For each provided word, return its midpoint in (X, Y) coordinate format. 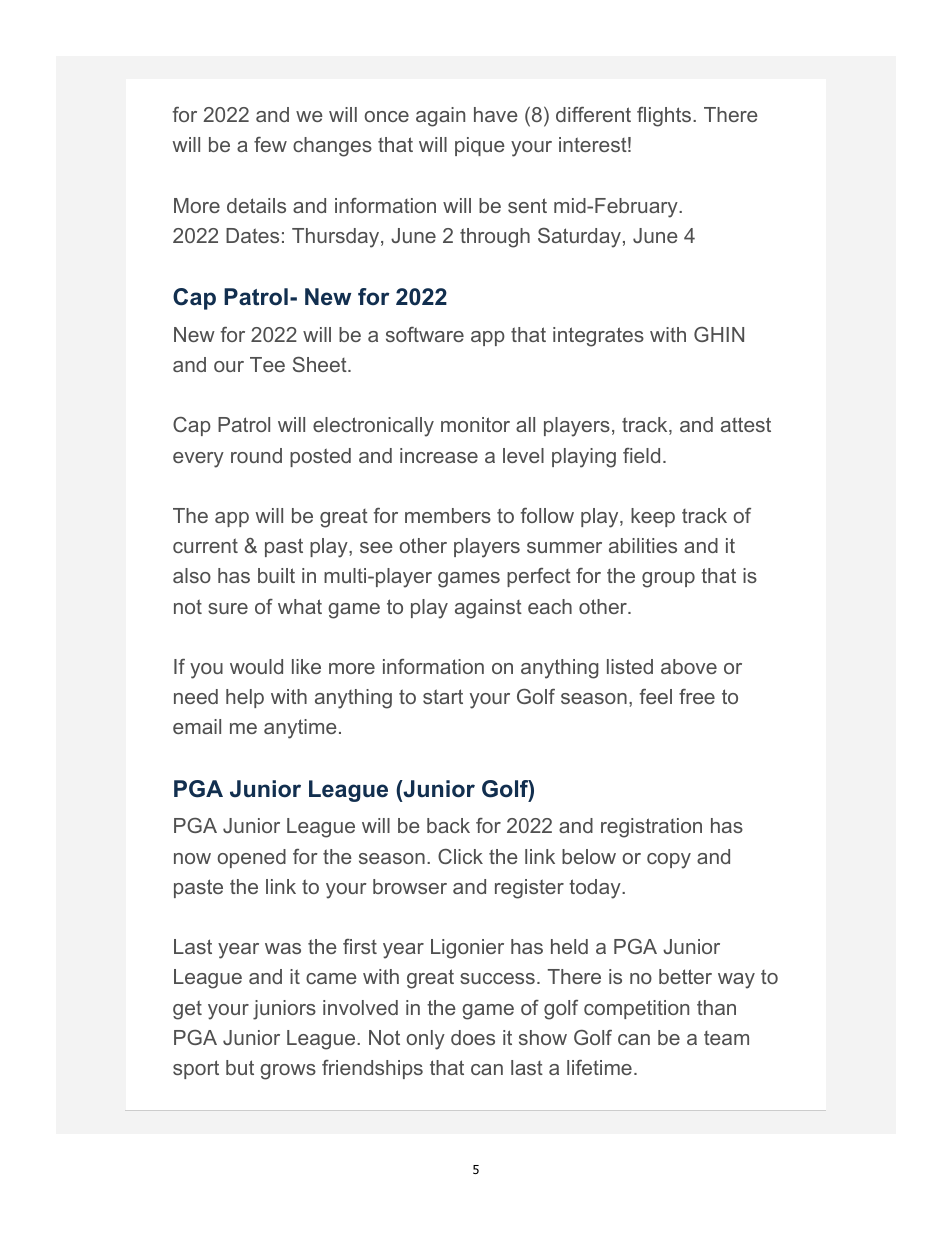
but (240, 1067)
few (270, 144)
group (668, 580)
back (448, 825)
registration (651, 828)
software (425, 334)
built (276, 575)
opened (251, 858)
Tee (267, 364)
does (473, 1037)
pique (480, 146)
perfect (539, 577)
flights (665, 117)
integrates (598, 337)
